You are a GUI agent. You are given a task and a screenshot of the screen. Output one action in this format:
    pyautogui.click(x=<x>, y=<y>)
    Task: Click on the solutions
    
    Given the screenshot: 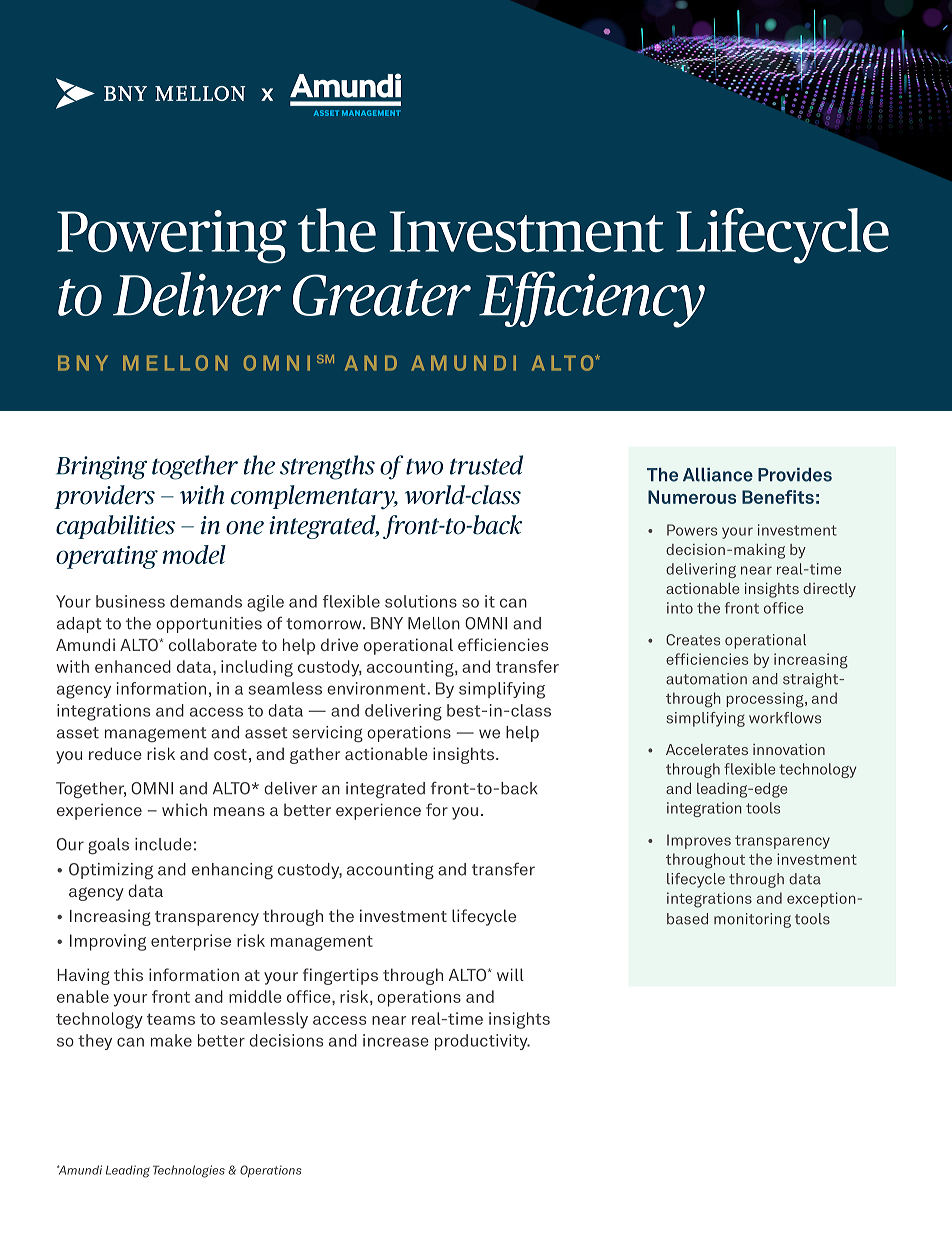 What is the action you would take?
    pyautogui.click(x=421, y=601)
